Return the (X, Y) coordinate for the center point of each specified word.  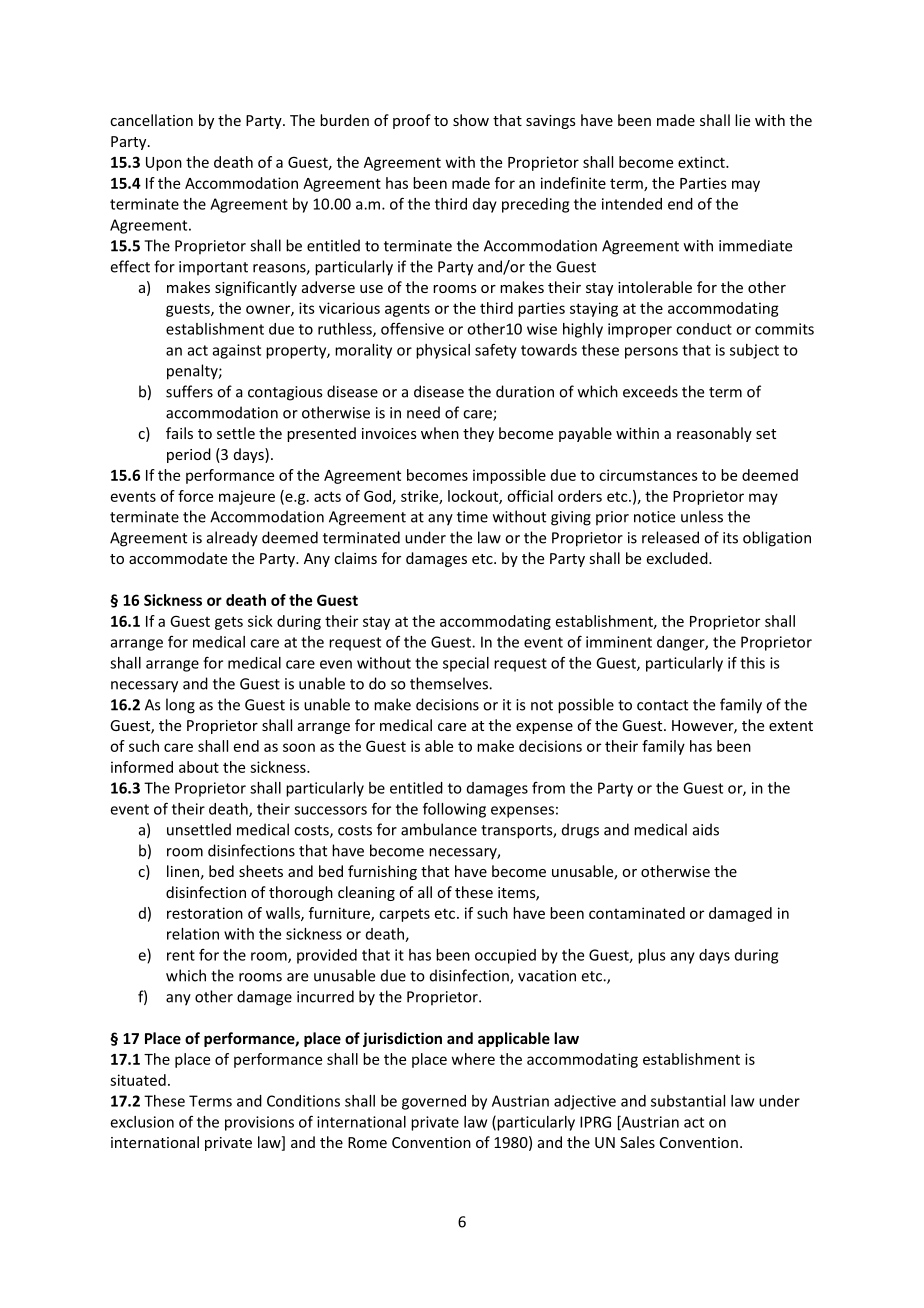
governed (434, 1102)
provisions (259, 1123)
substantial (688, 1101)
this (752, 663)
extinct (702, 162)
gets (229, 623)
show (471, 120)
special (466, 664)
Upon (164, 164)
